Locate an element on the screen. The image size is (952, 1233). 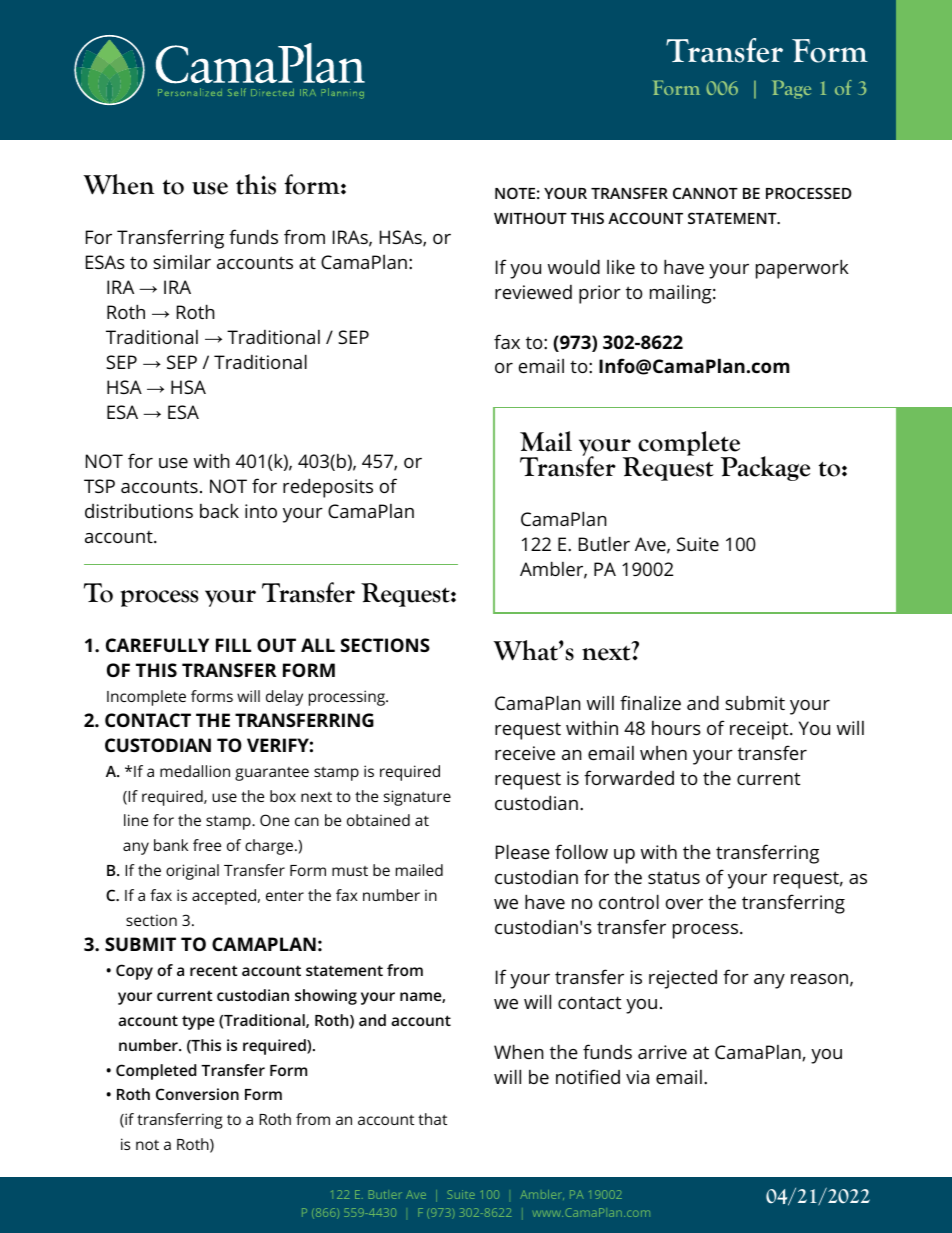
similar is located at coordinates (182, 262).
